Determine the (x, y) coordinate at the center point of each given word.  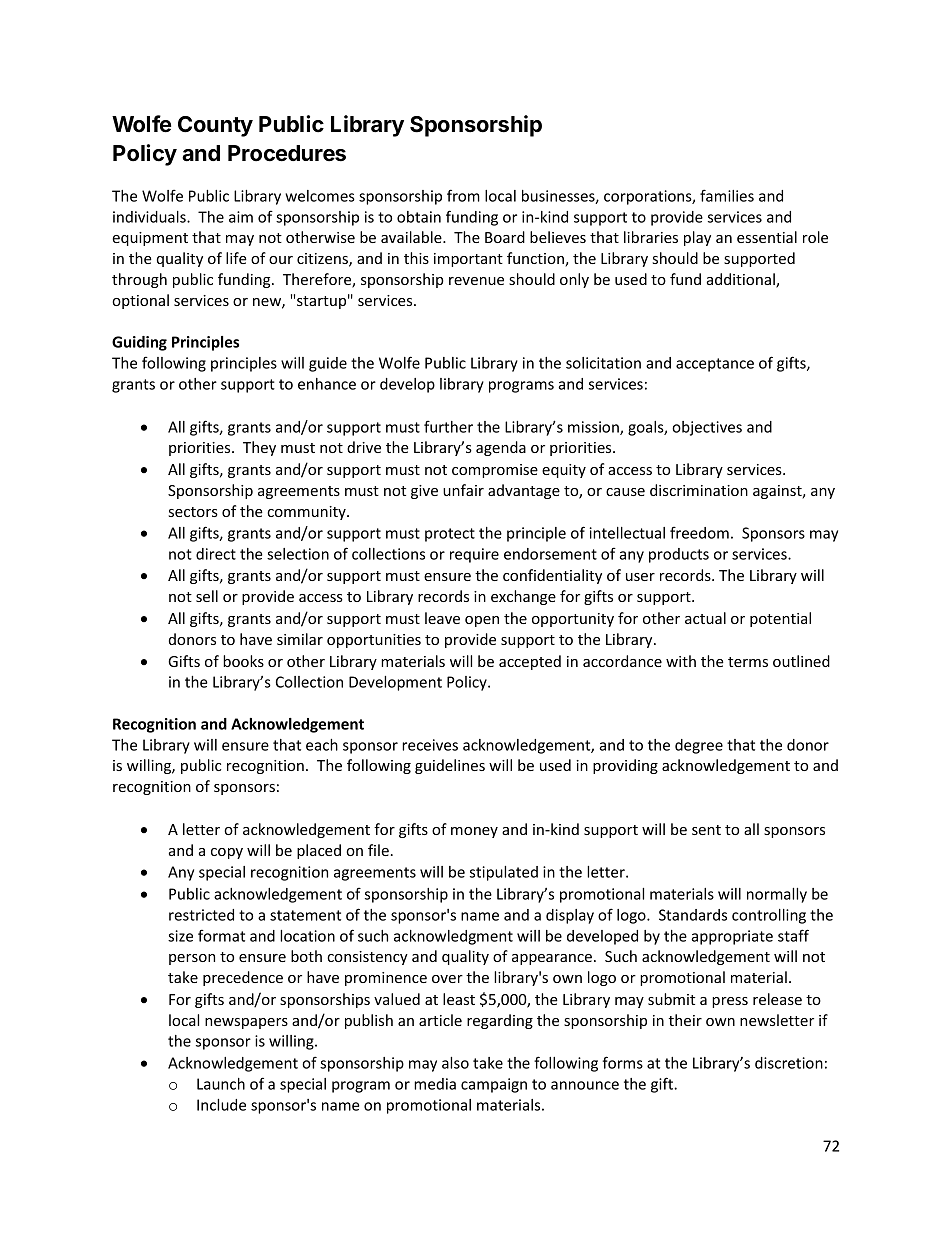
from (463, 195)
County (215, 126)
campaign (494, 1085)
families (727, 195)
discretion (789, 1063)
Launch (221, 1084)
